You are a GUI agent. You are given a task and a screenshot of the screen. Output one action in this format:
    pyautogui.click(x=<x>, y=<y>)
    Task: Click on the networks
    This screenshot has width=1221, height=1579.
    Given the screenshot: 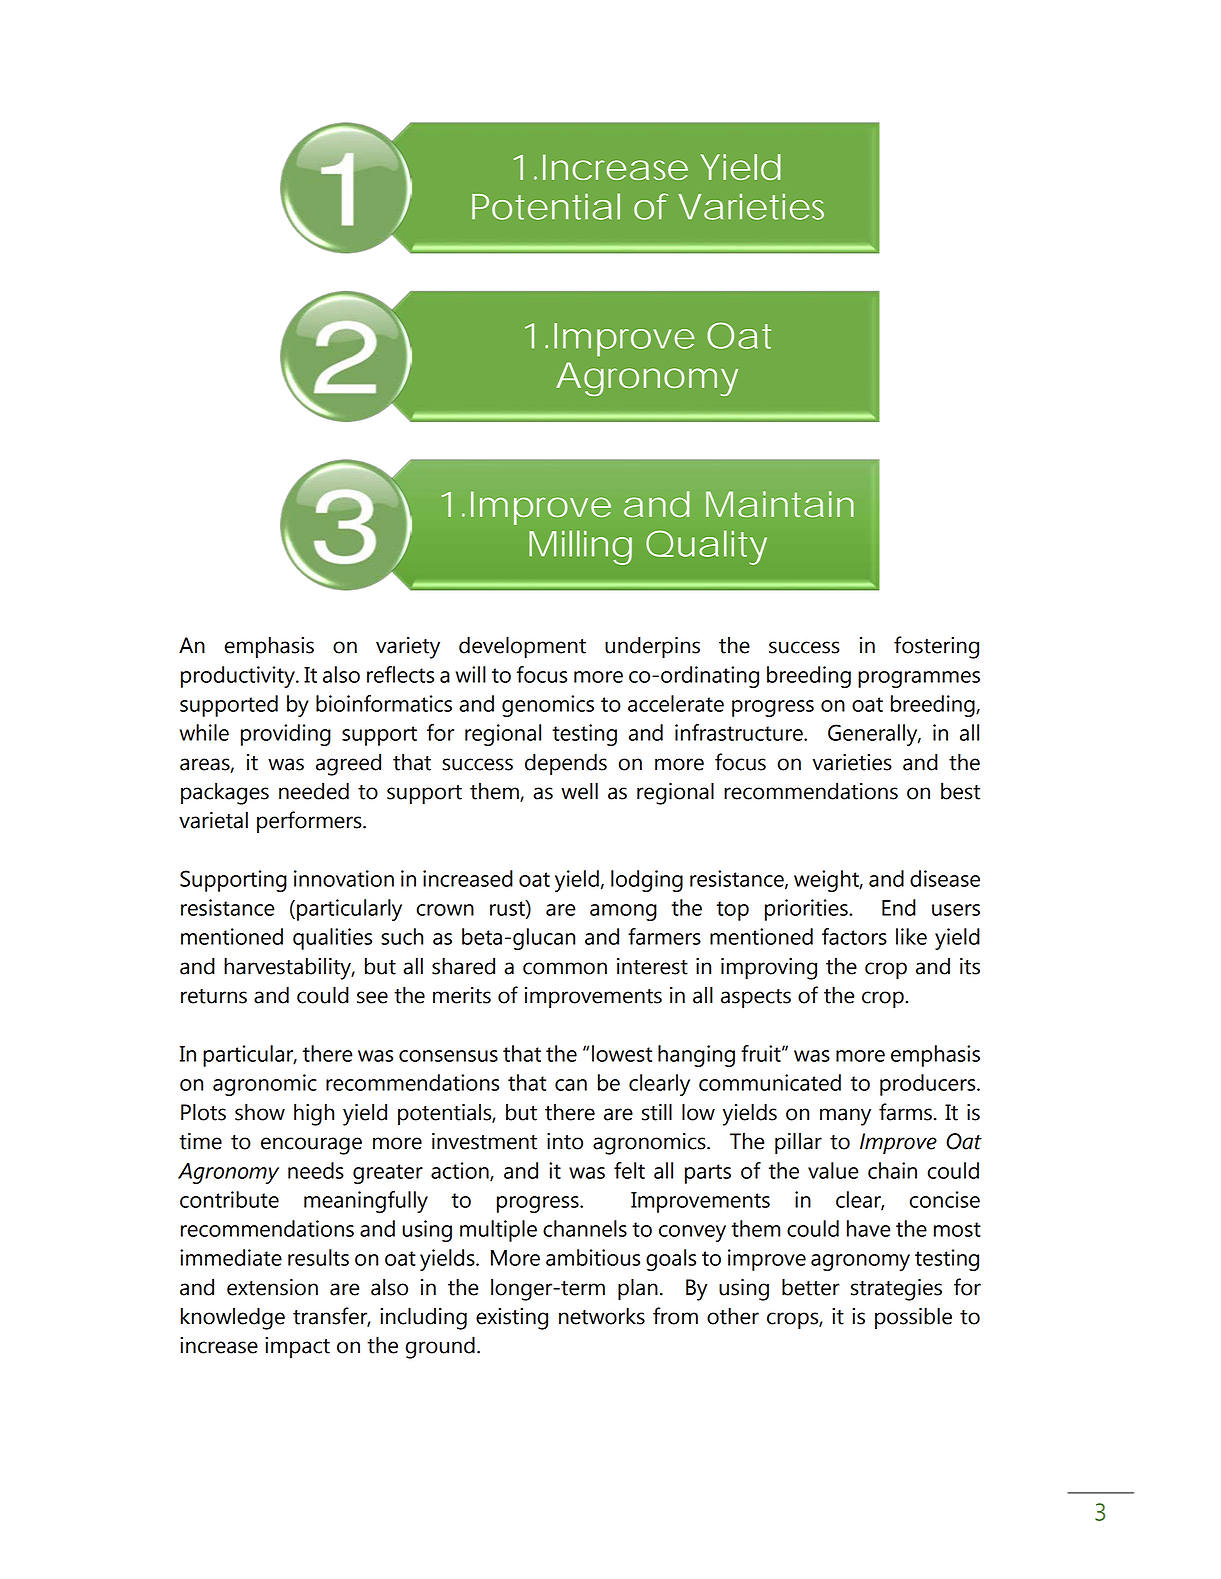 What is the action you would take?
    pyautogui.click(x=602, y=1316)
